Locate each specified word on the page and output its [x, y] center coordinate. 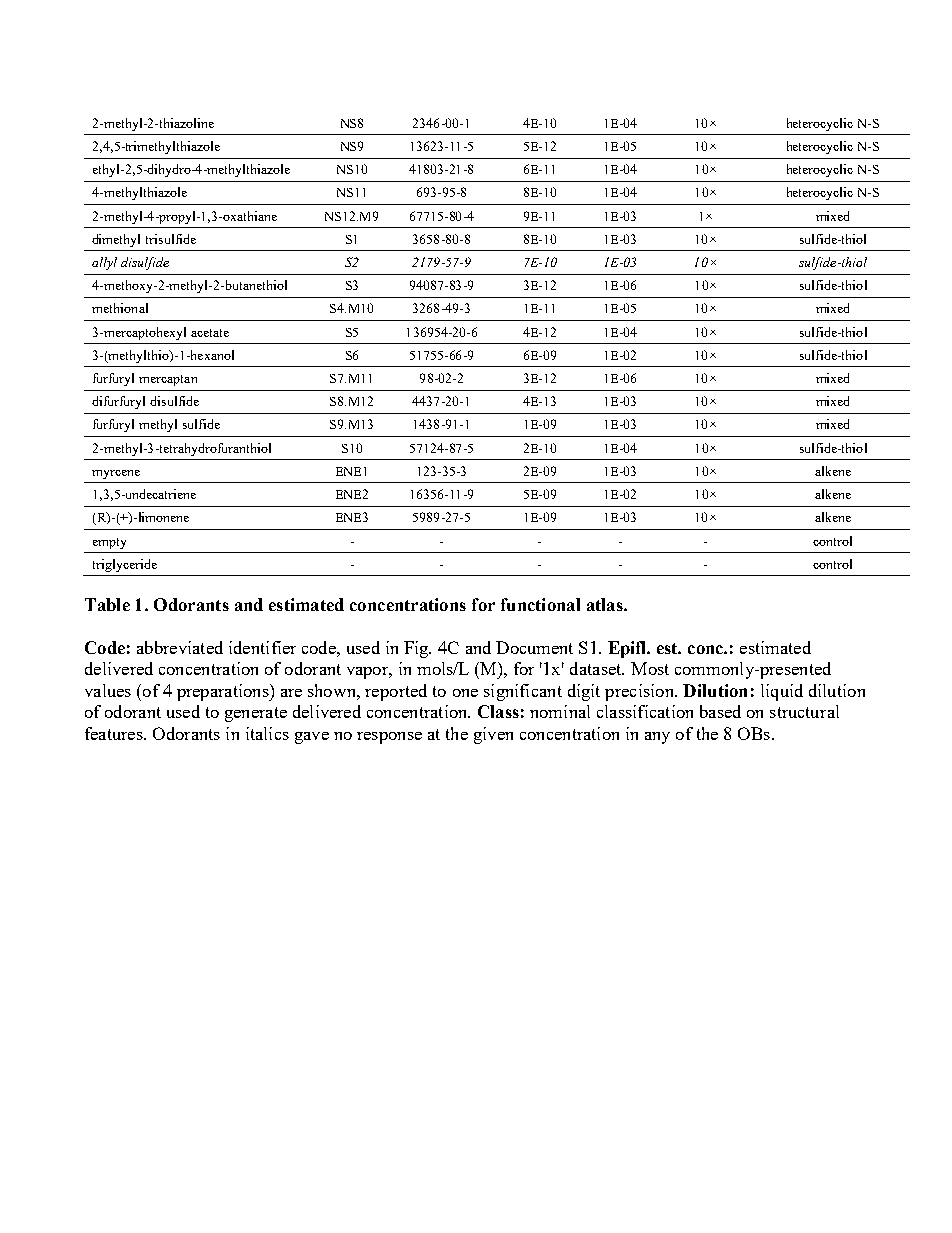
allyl [104, 263]
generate [256, 714]
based [720, 711]
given [493, 735]
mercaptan [168, 380]
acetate [210, 333]
